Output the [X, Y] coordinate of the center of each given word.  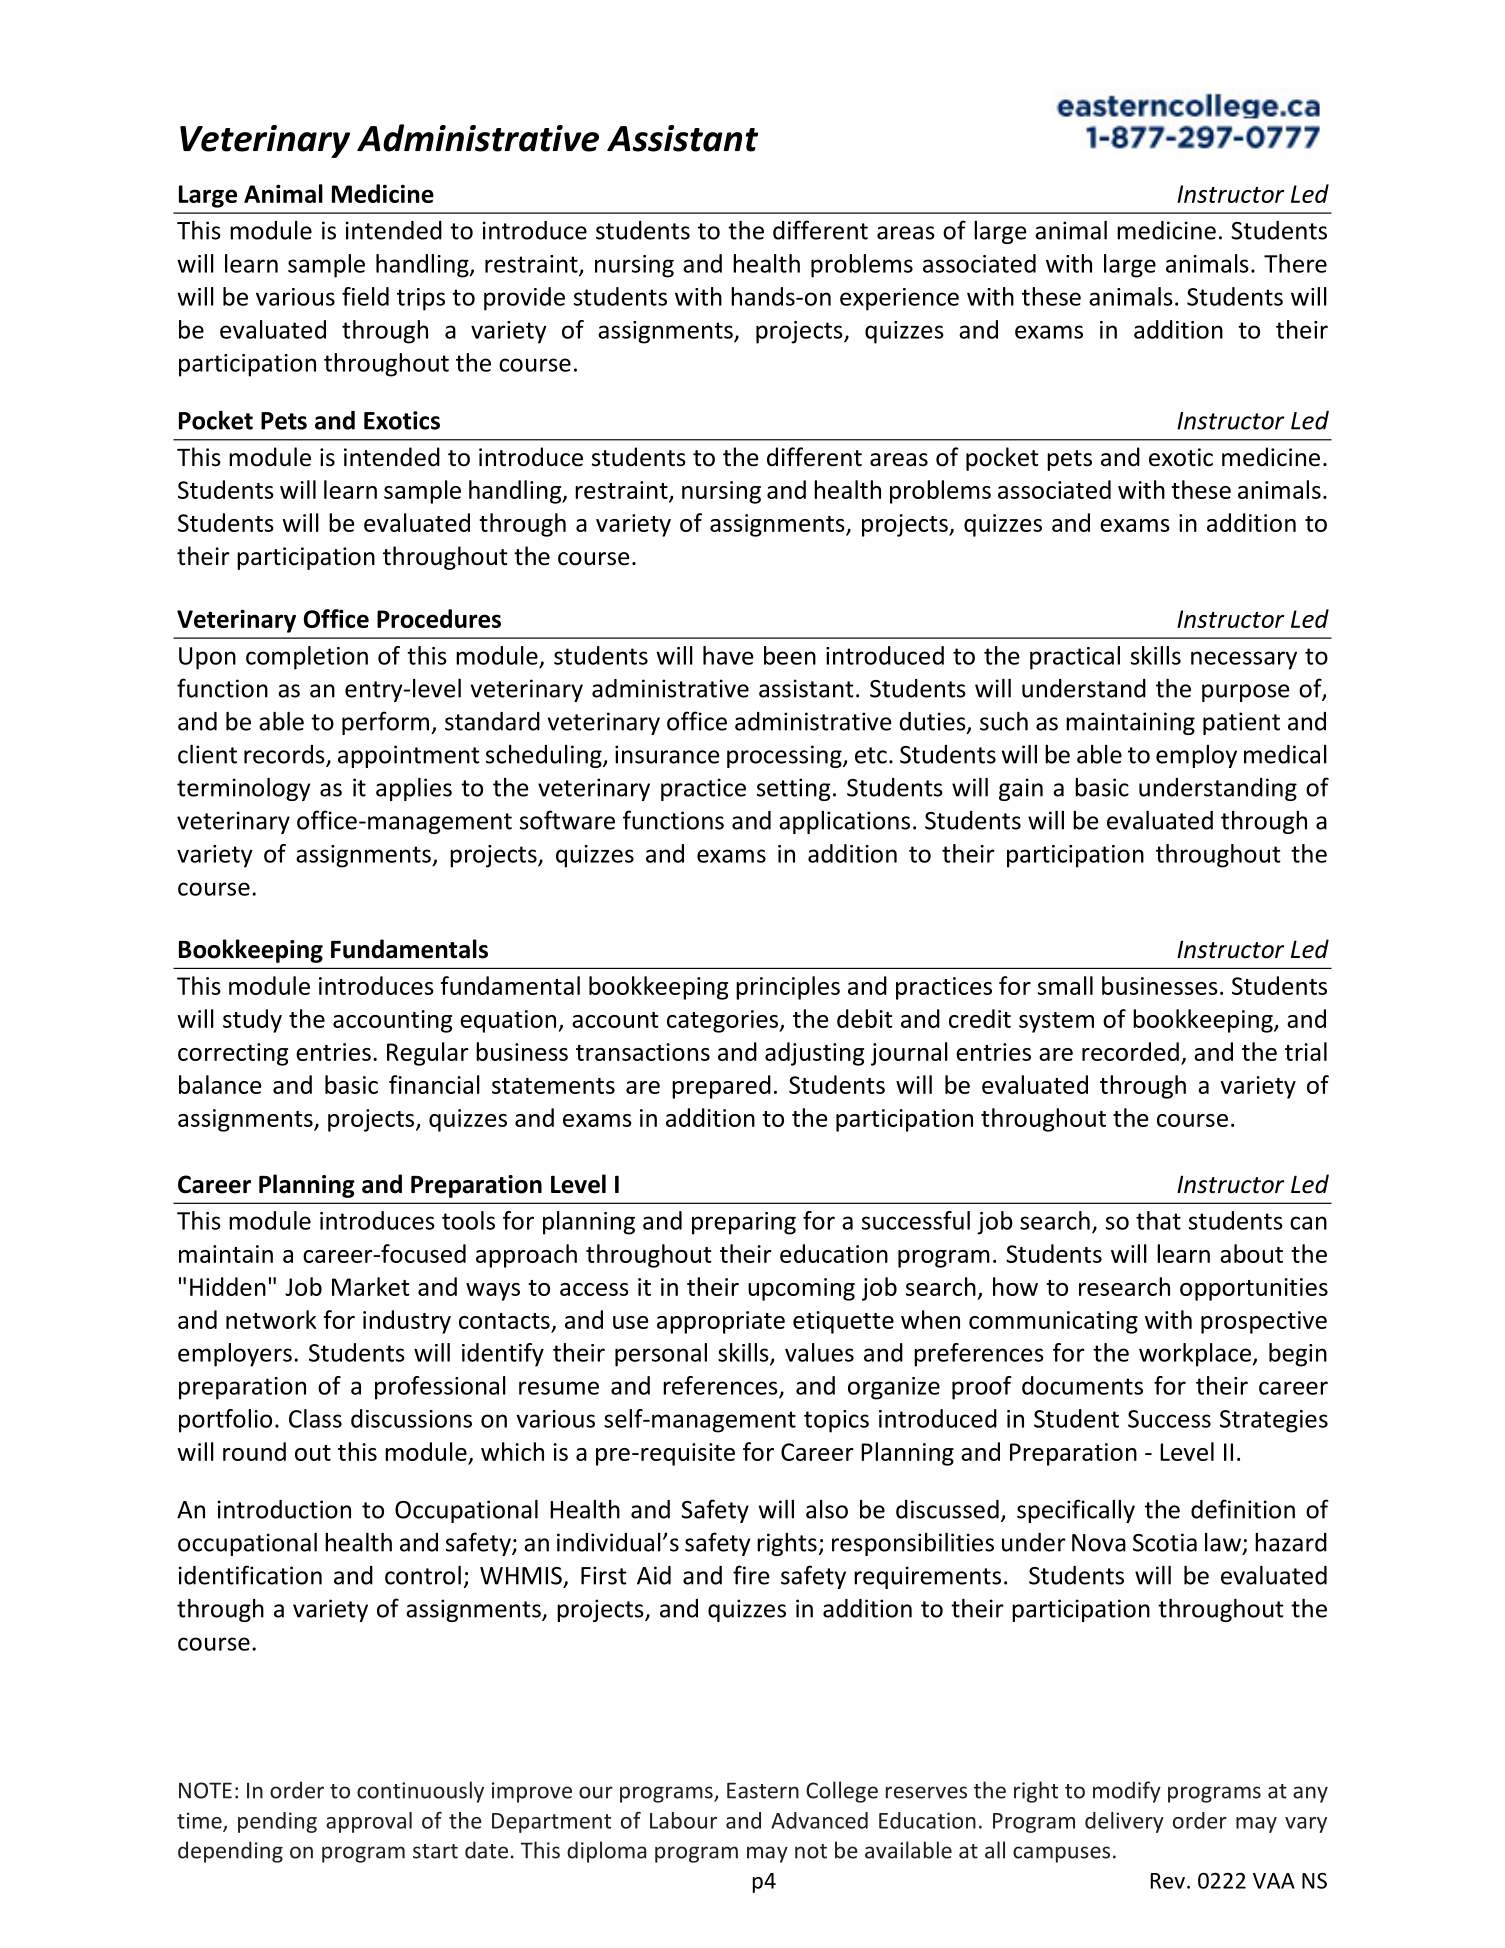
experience [899, 299]
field [365, 296]
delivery [1124, 1822]
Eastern [763, 1790]
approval [369, 1822]
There [1295, 263]
